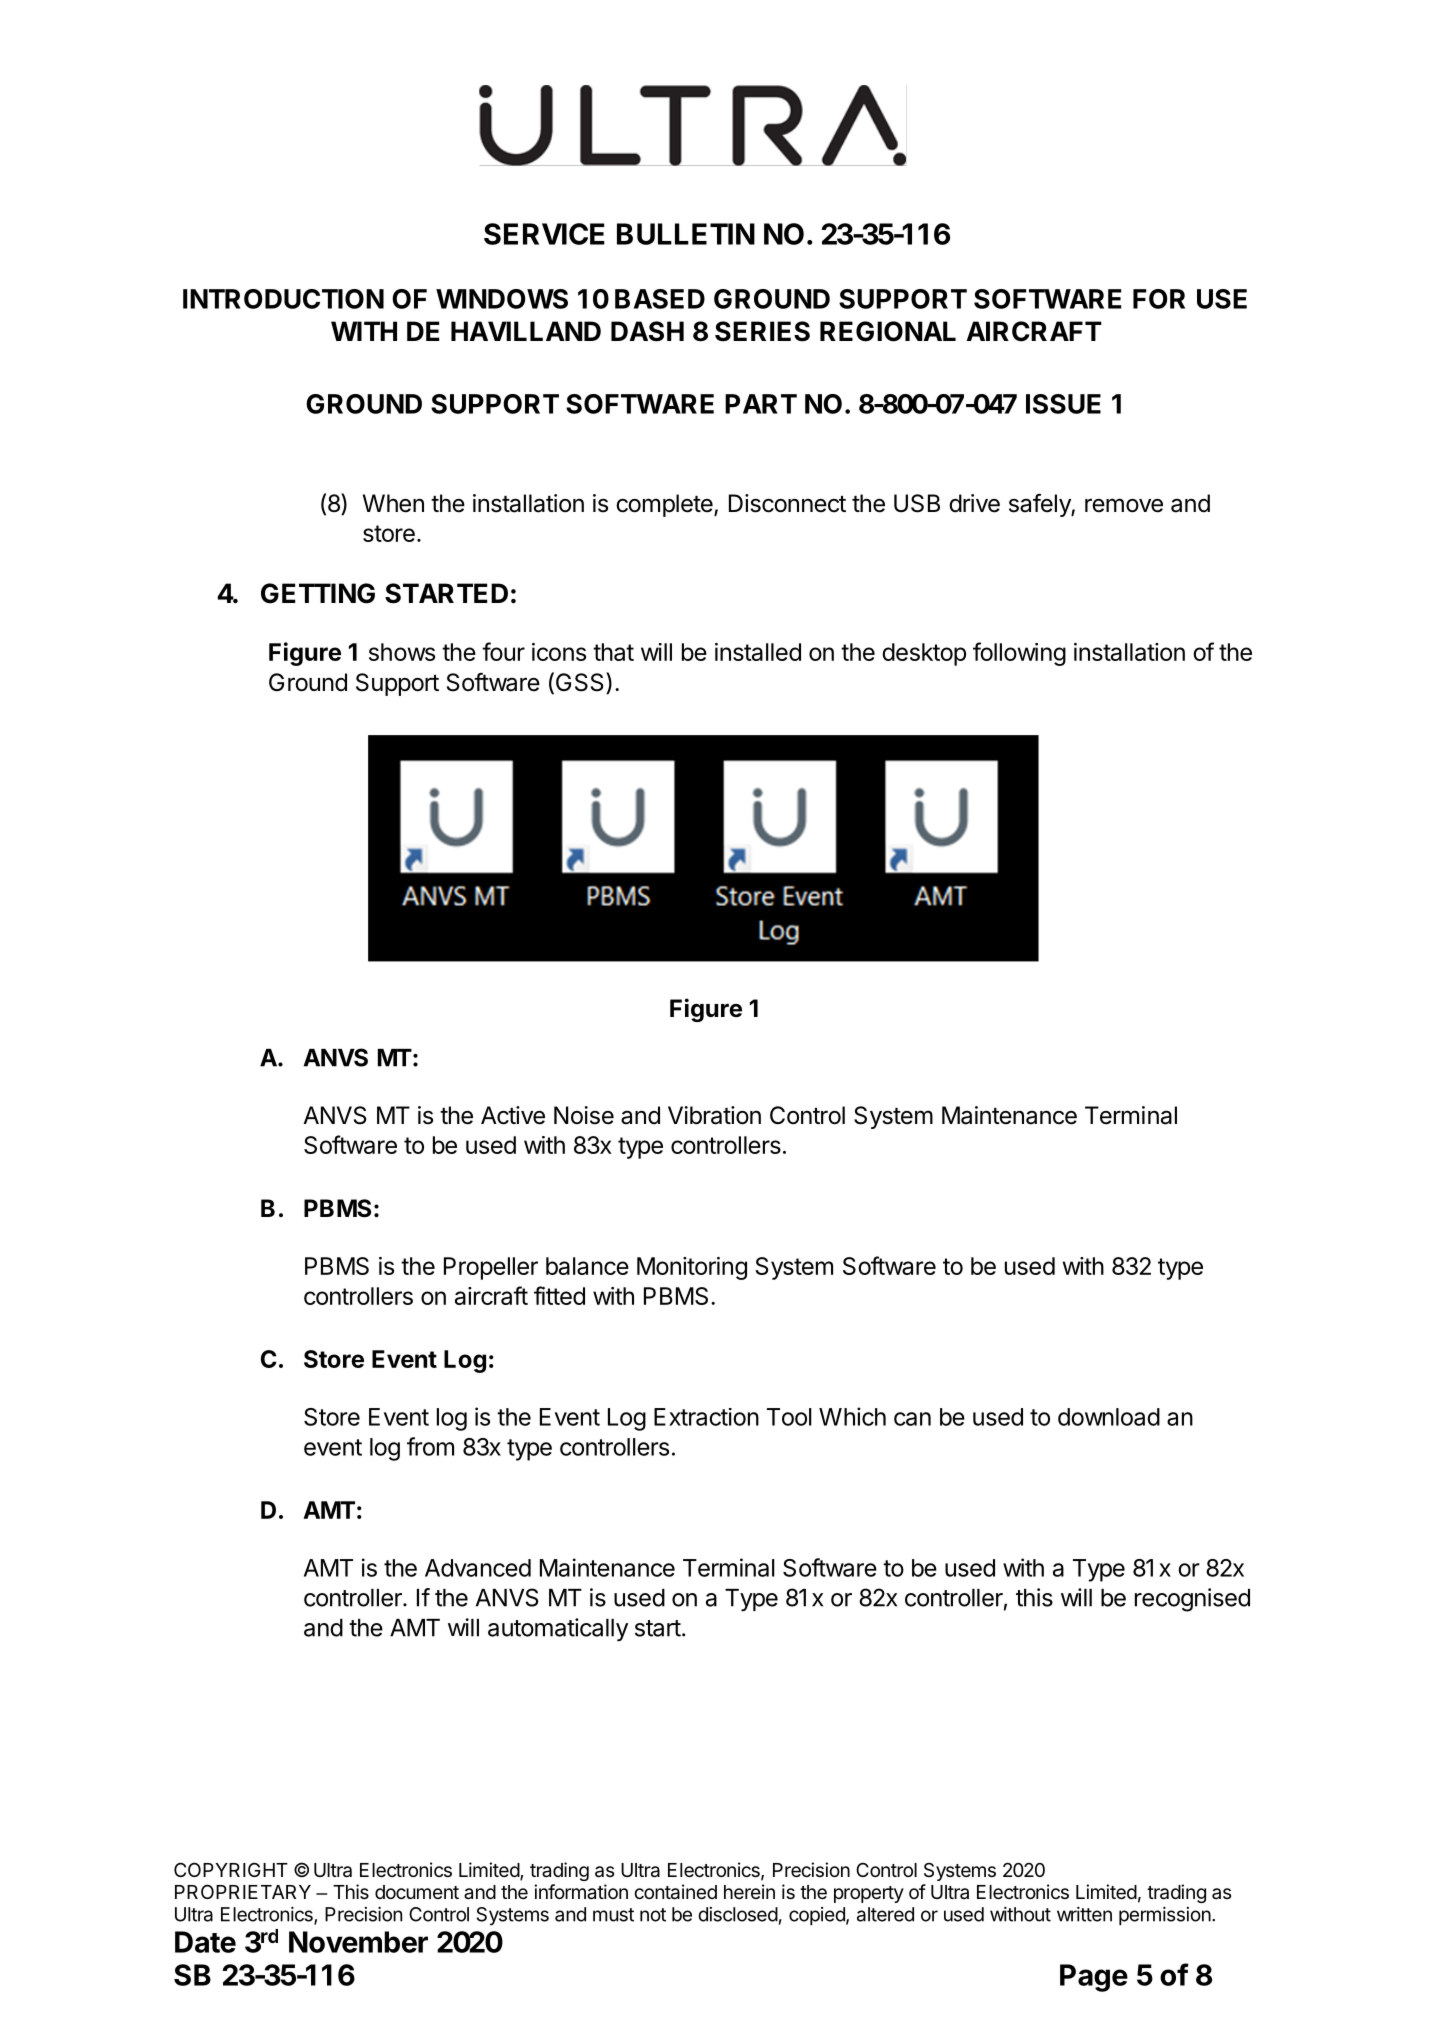 The height and width of the document is (2024, 1431). I want to click on ISSUE, so click(1063, 404).
